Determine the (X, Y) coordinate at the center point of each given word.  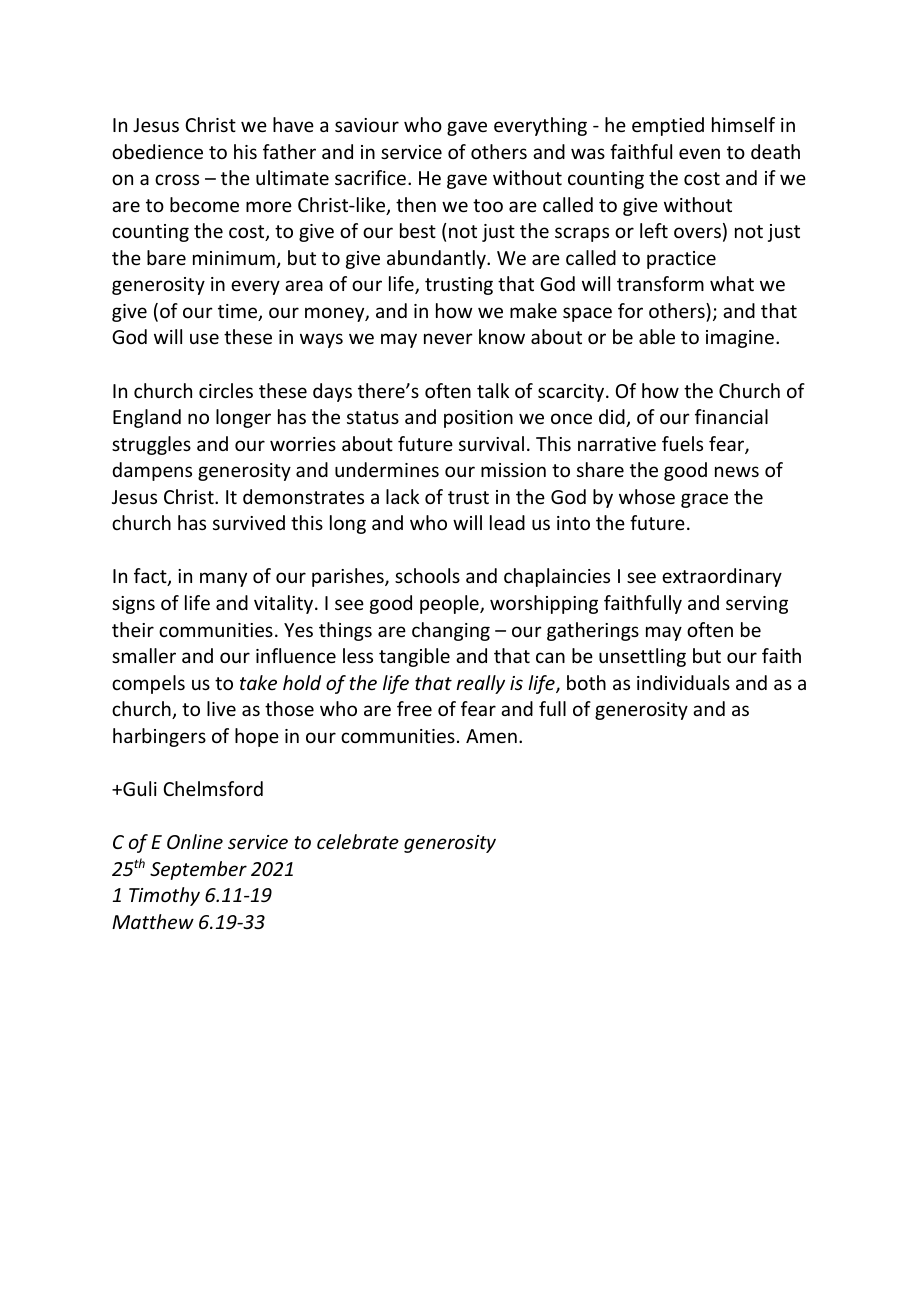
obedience (157, 151)
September (198, 870)
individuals (683, 682)
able (657, 336)
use (204, 338)
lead (507, 522)
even (699, 153)
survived (249, 522)
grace (704, 500)
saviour (367, 125)
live (221, 708)
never (448, 338)
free (414, 708)
